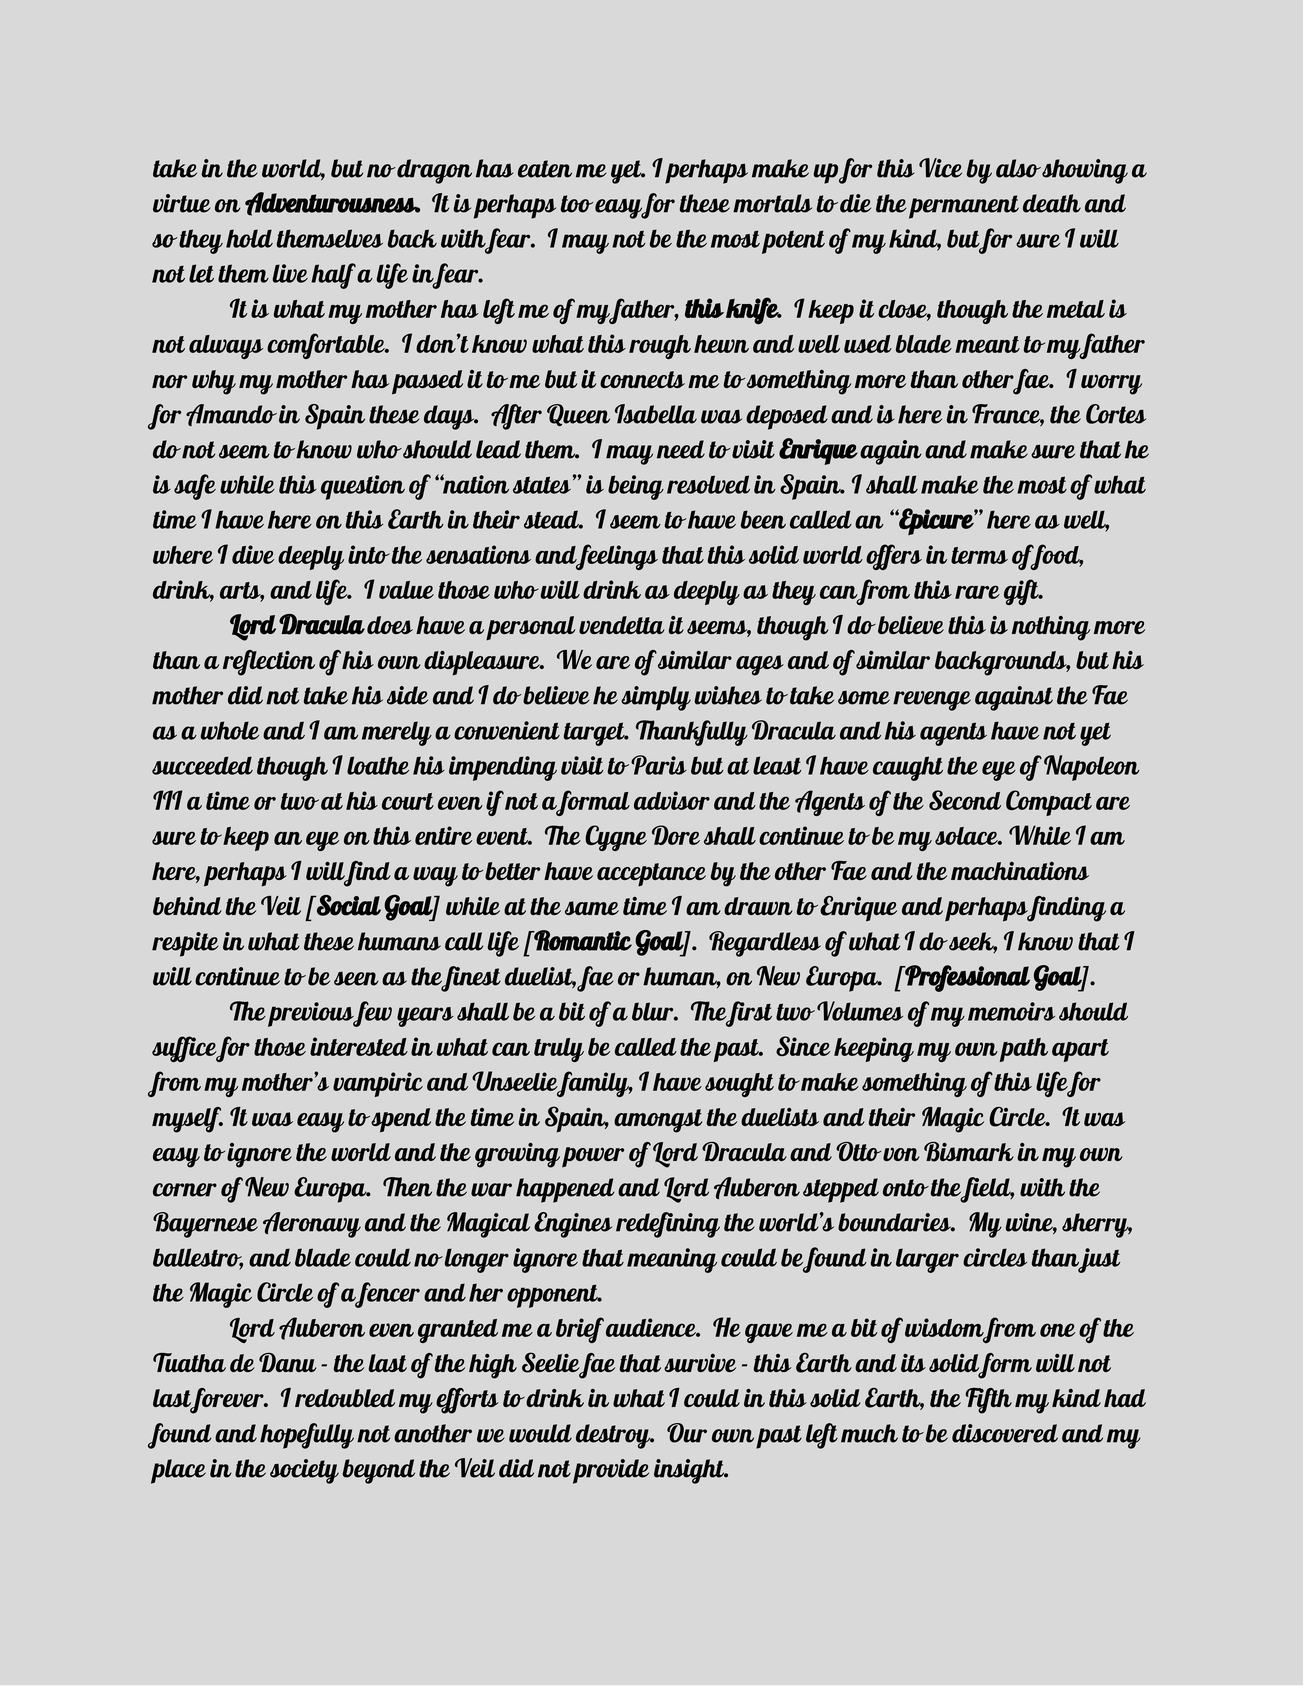  Describe the element at coordinates (187, 1120) in the screenshot. I see `myself` at that location.
